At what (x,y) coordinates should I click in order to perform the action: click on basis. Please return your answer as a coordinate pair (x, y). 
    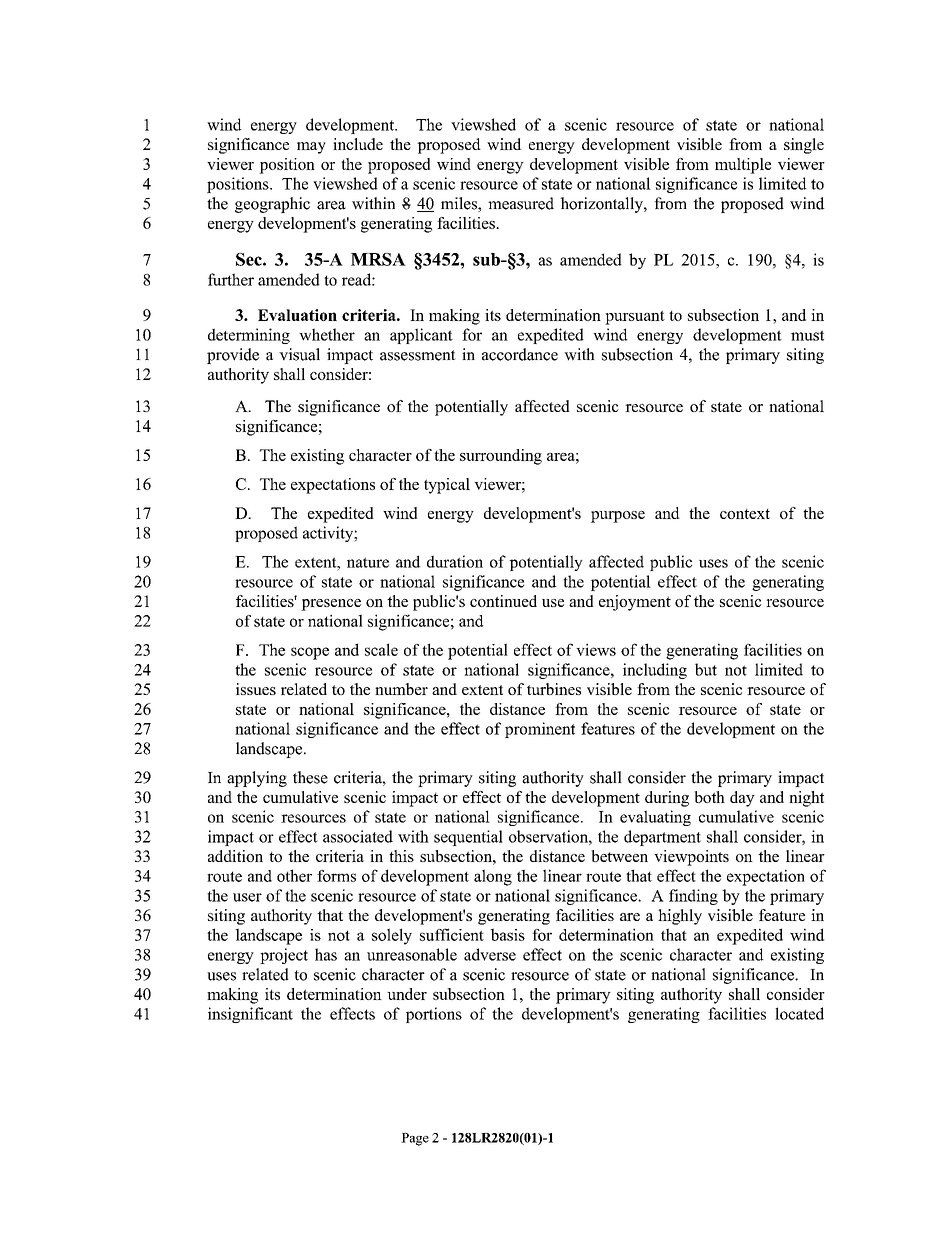
    Looking at the image, I should click on (507, 934).
